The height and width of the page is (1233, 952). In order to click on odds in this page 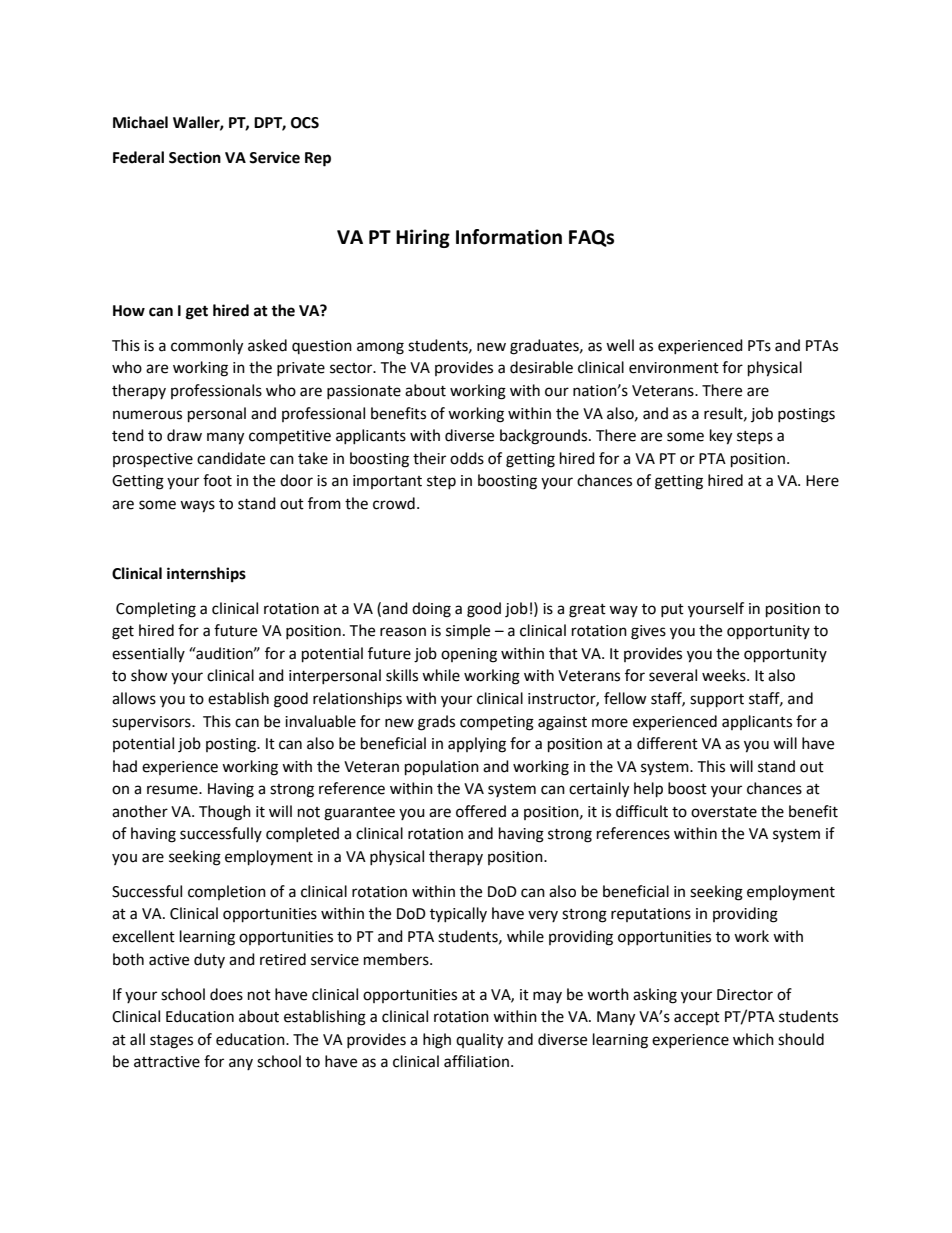, I will do `click(467, 458)`.
